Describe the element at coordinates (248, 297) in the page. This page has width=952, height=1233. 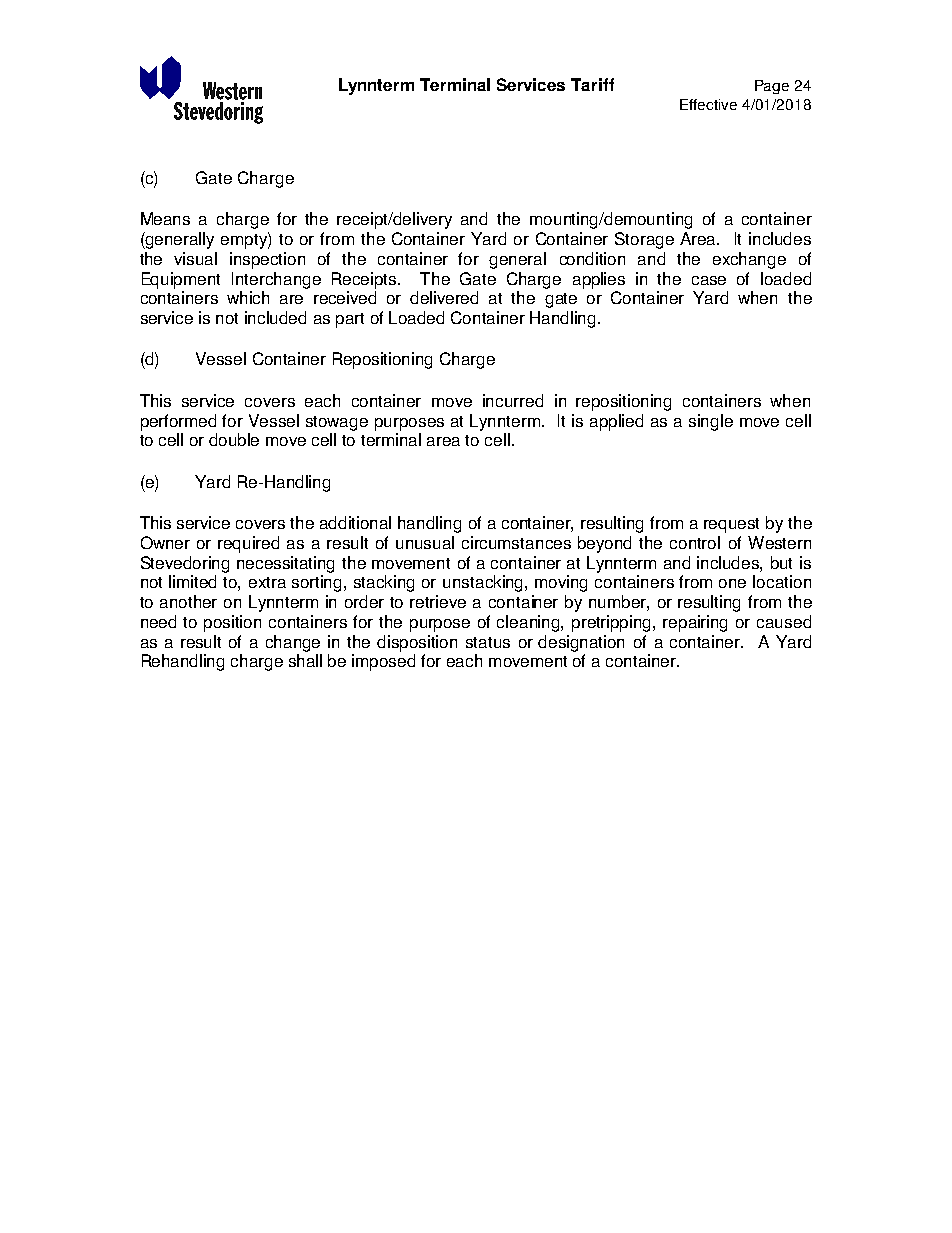
I see `which` at that location.
